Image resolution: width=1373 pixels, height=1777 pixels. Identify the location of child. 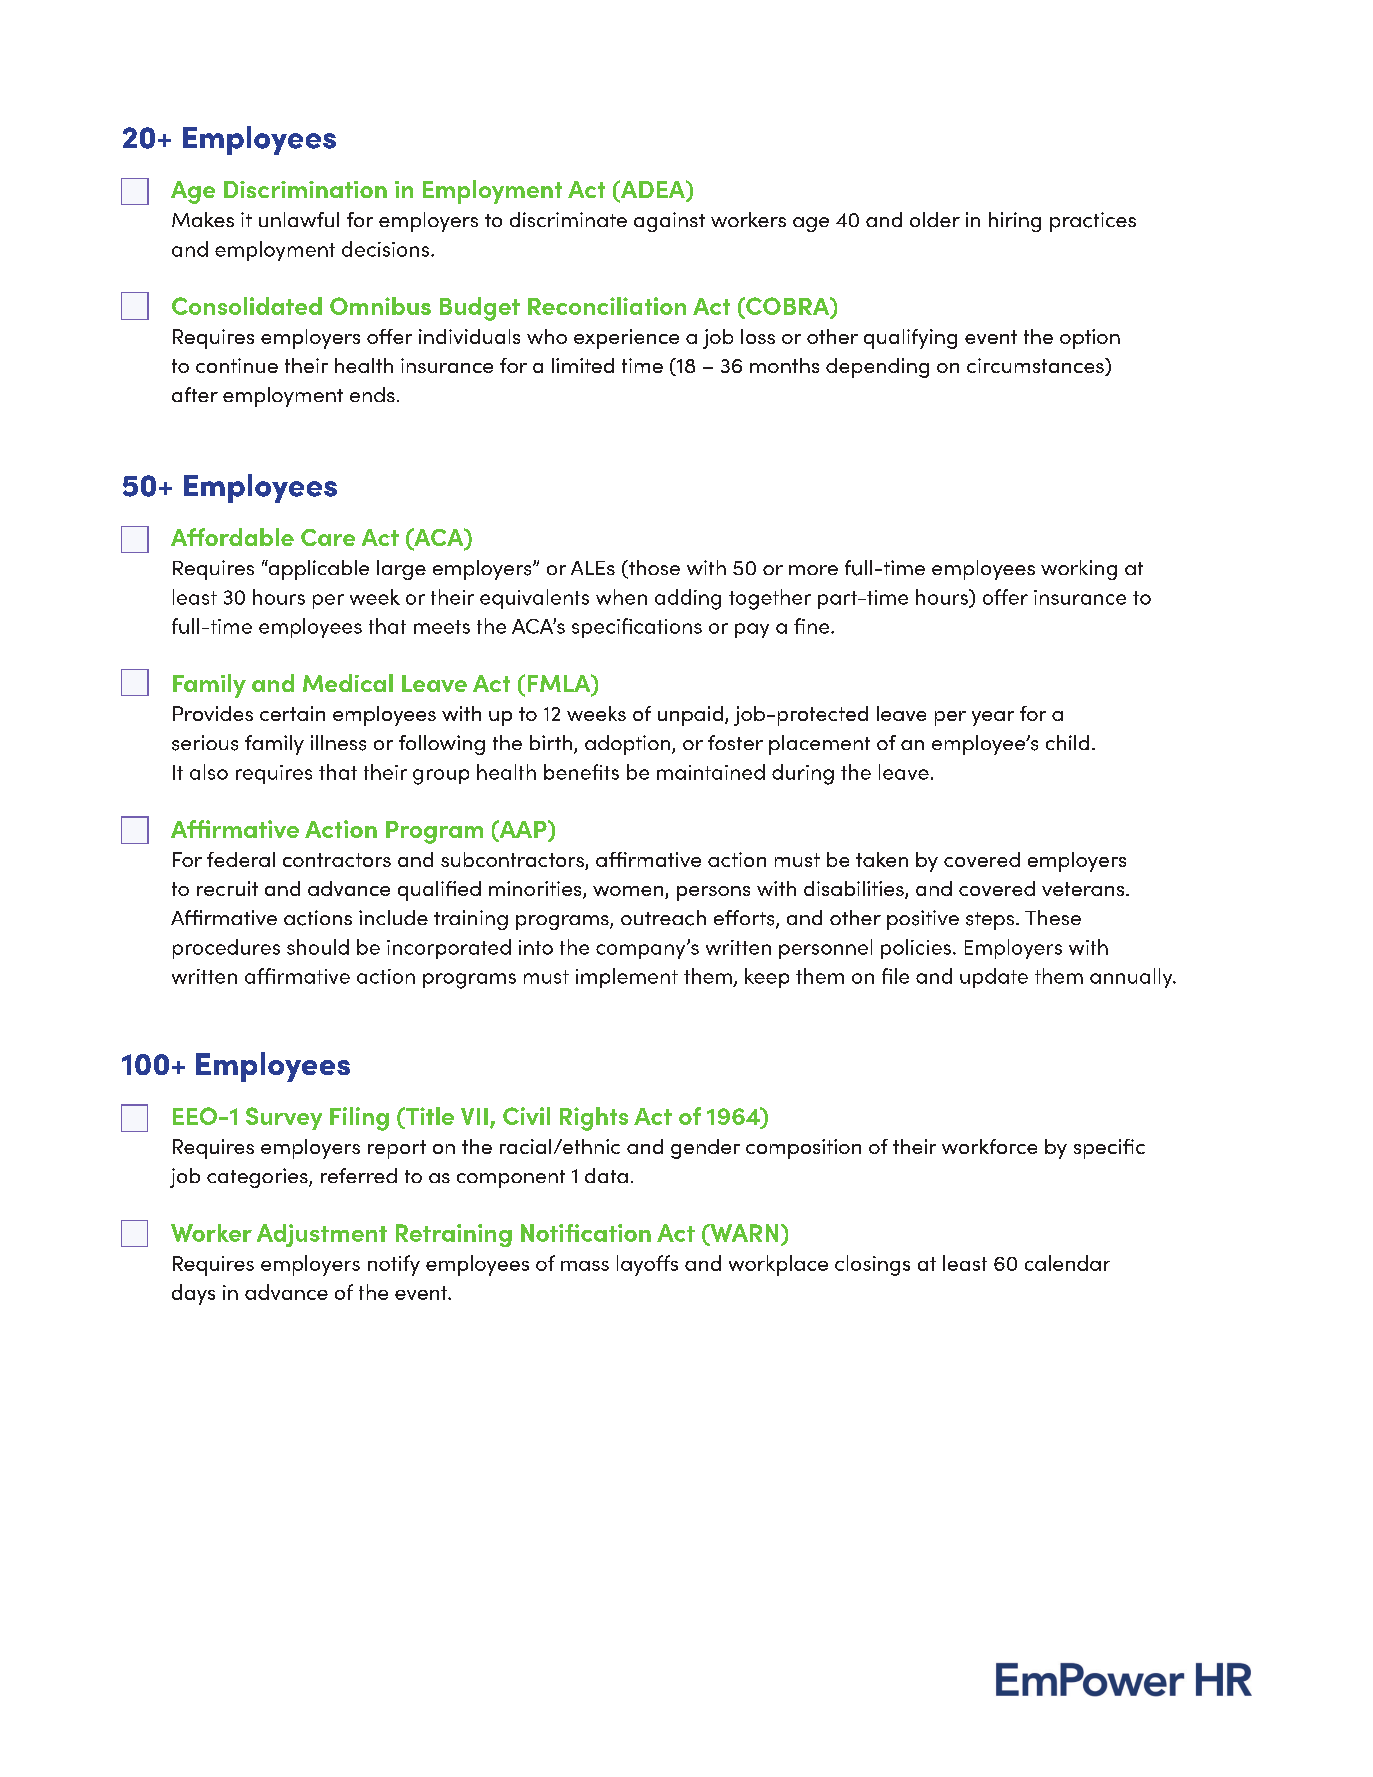
(1067, 742).
